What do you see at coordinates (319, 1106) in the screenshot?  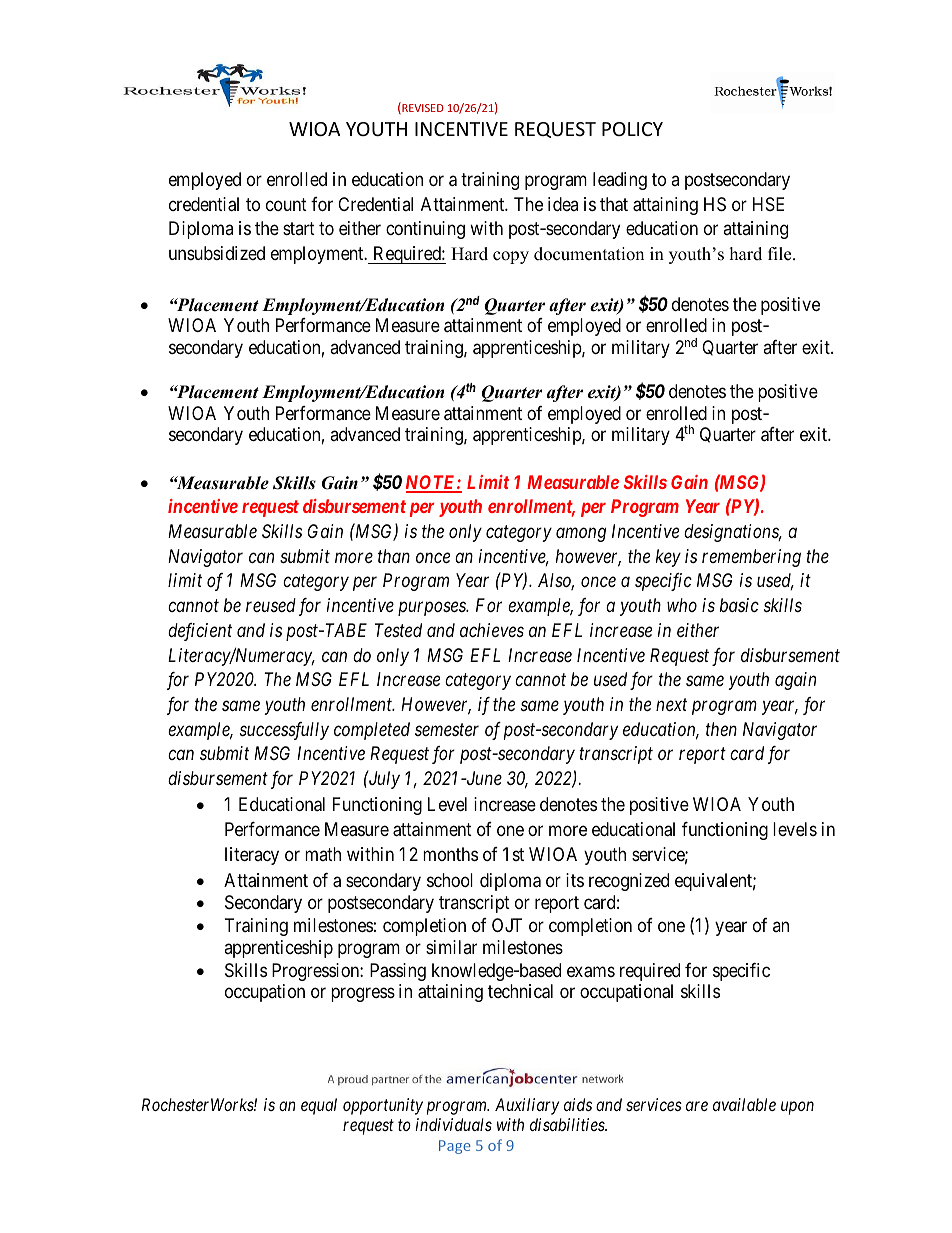 I see `equal` at bounding box center [319, 1106].
